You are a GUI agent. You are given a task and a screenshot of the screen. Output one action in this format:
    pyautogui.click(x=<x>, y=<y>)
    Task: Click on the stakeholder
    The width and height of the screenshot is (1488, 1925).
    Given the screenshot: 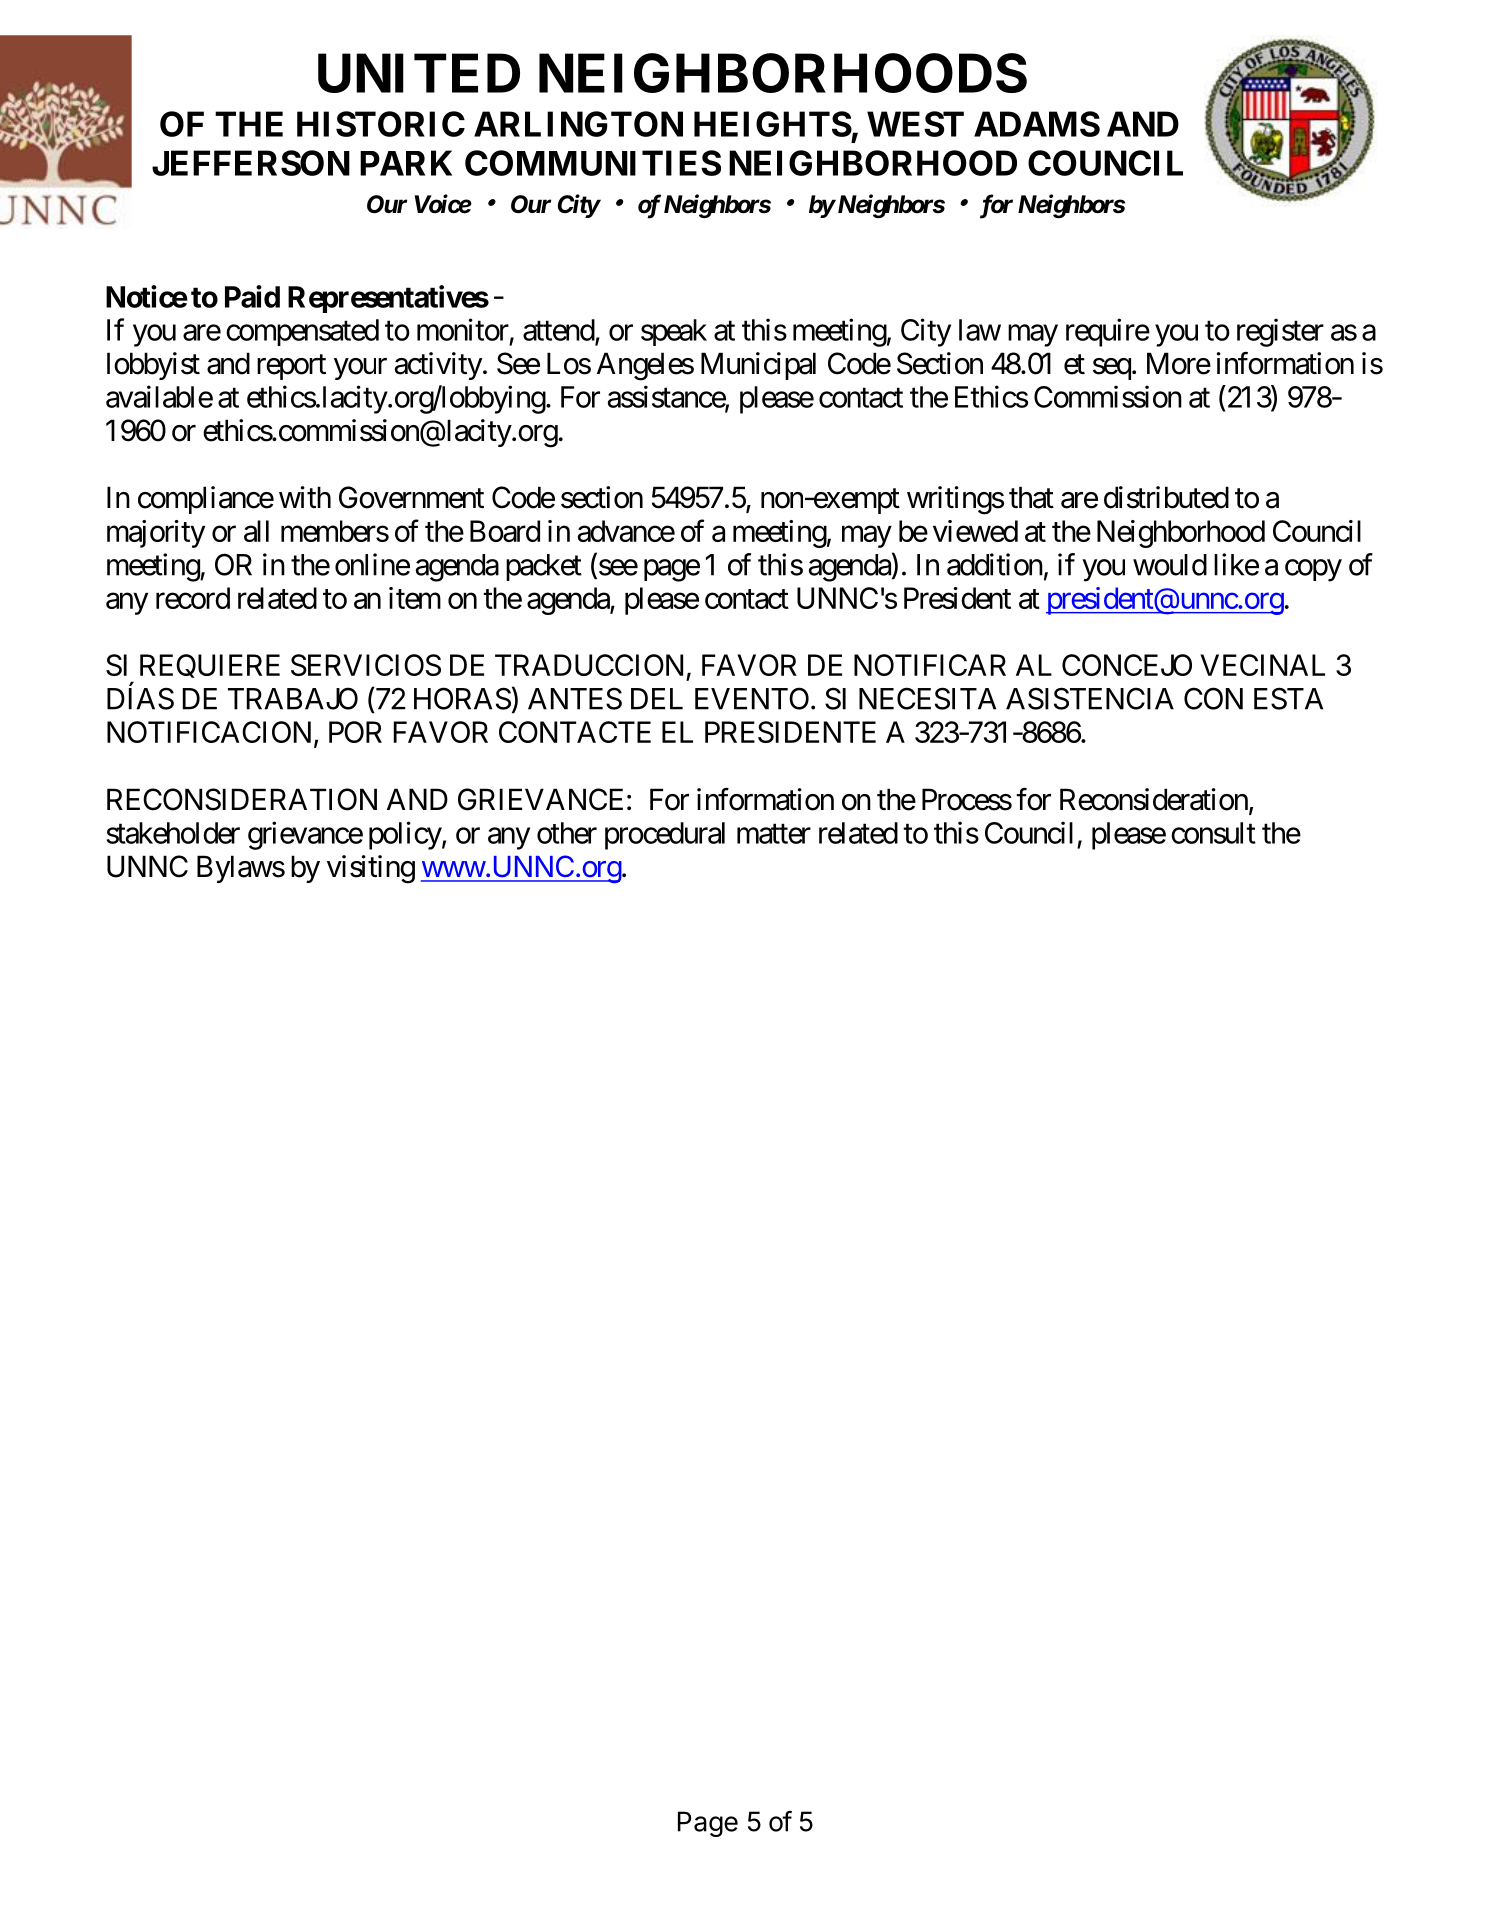 What is the action you would take?
    pyautogui.click(x=173, y=833)
